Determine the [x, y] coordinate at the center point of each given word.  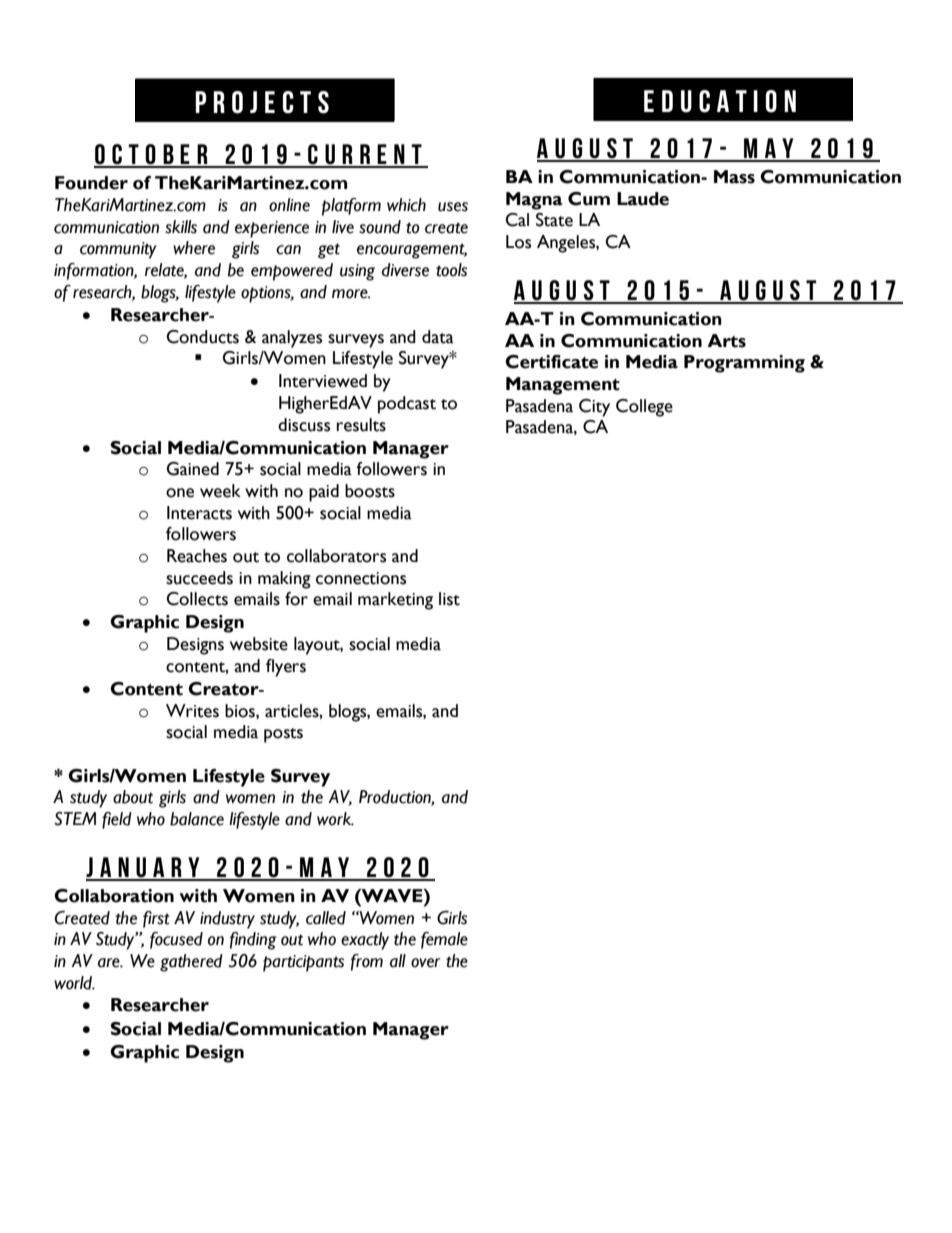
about [133, 797]
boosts [370, 491]
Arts [726, 341]
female [444, 940]
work [335, 819]
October [152, 155]
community [118, 250]
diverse [405, 270]
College [644, 408]
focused [176, 940]
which [406, 205]
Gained [193, 469]
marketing [395, 601]
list [449, 599]
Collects [197, 599]
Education [720, 101]
